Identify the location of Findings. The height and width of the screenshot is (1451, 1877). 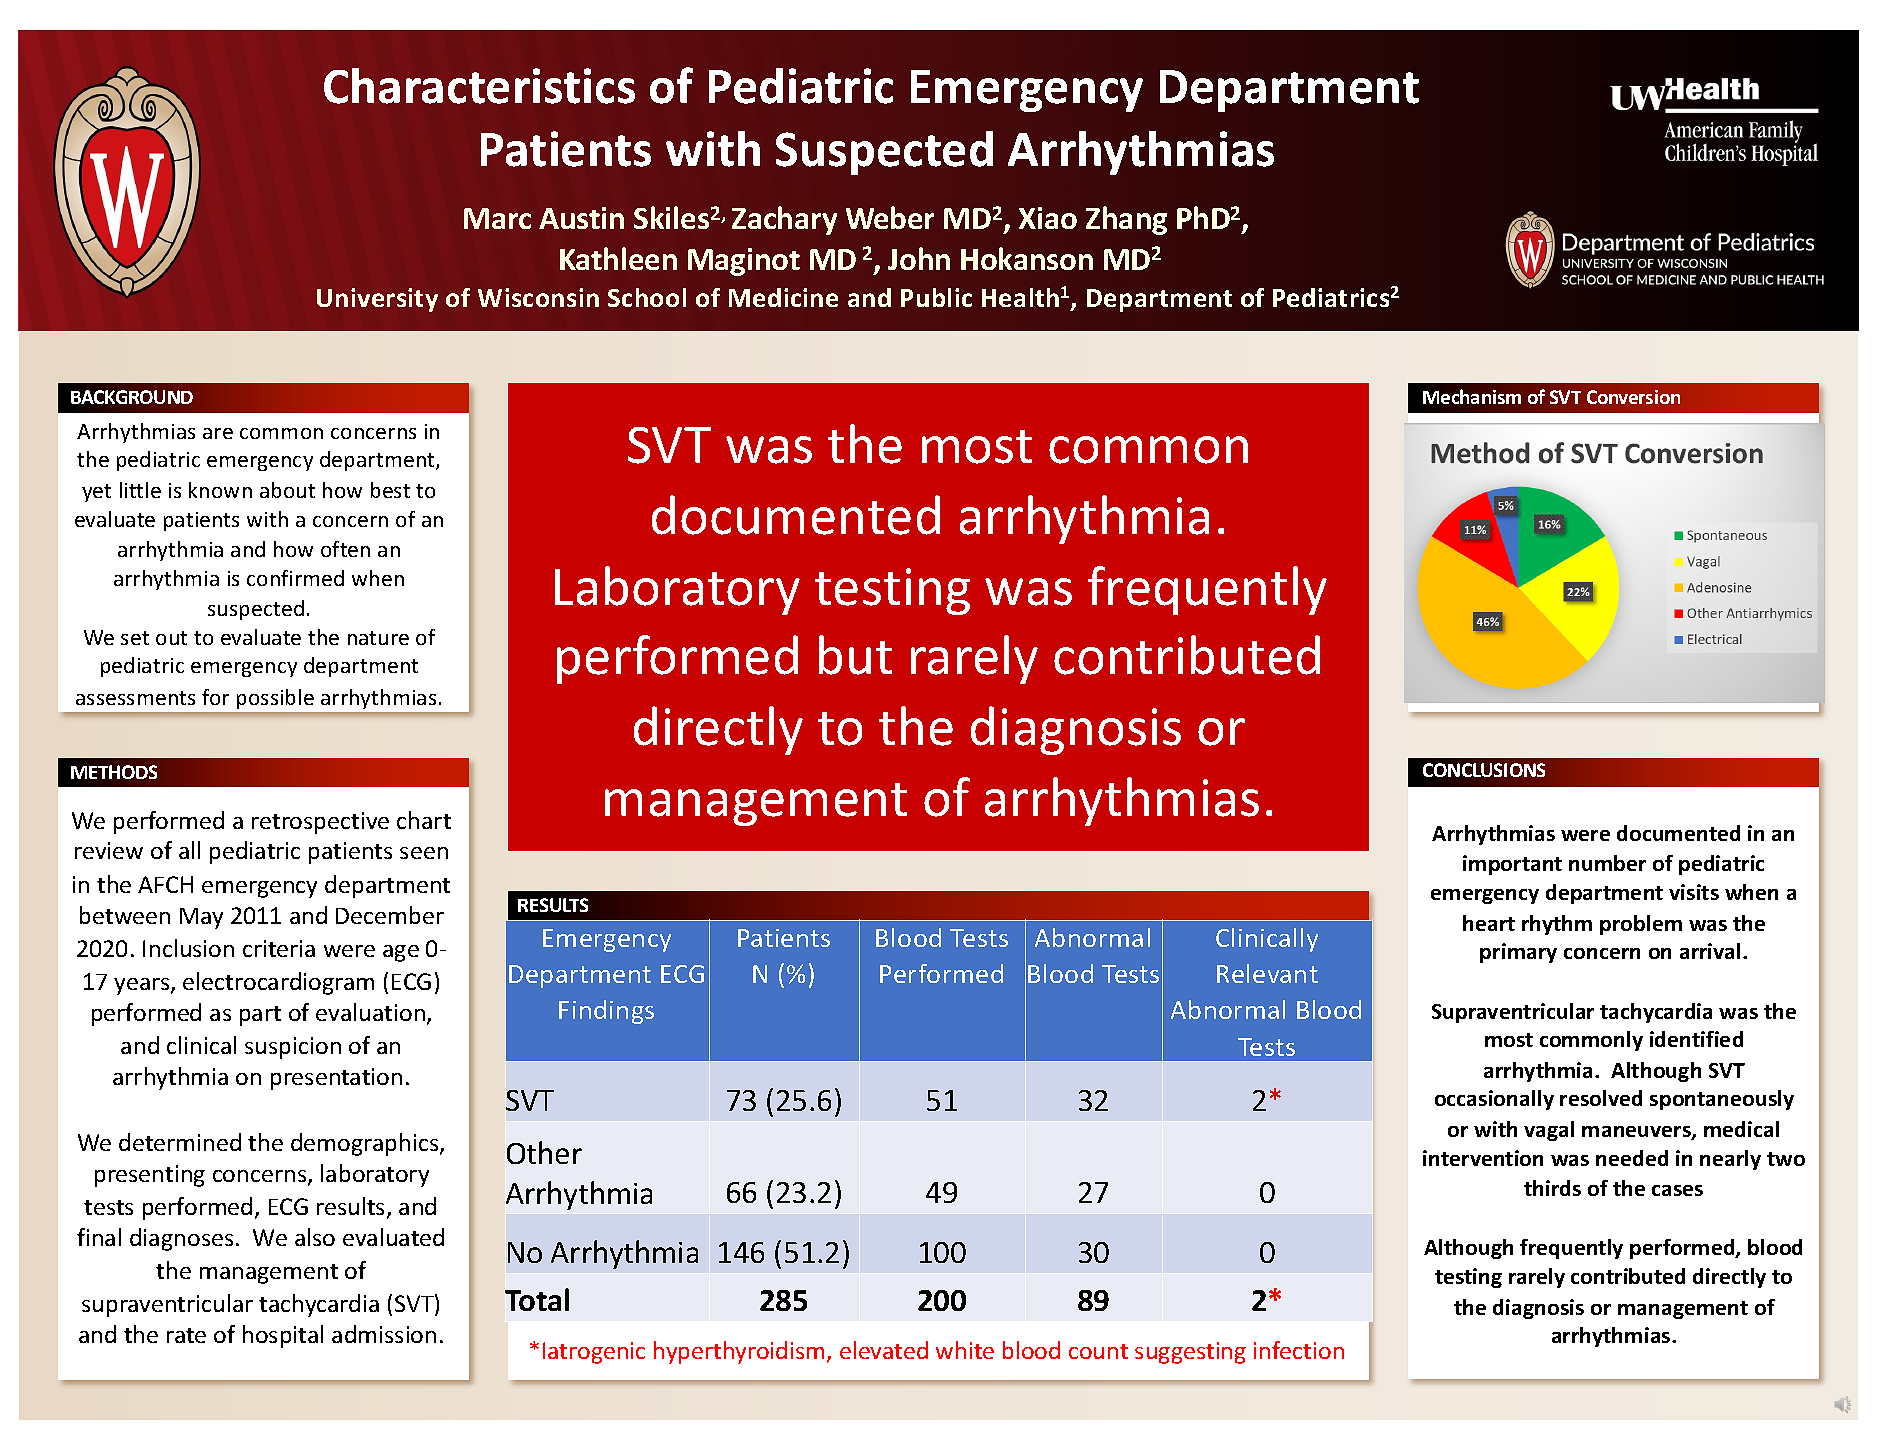
(606, 1012).
